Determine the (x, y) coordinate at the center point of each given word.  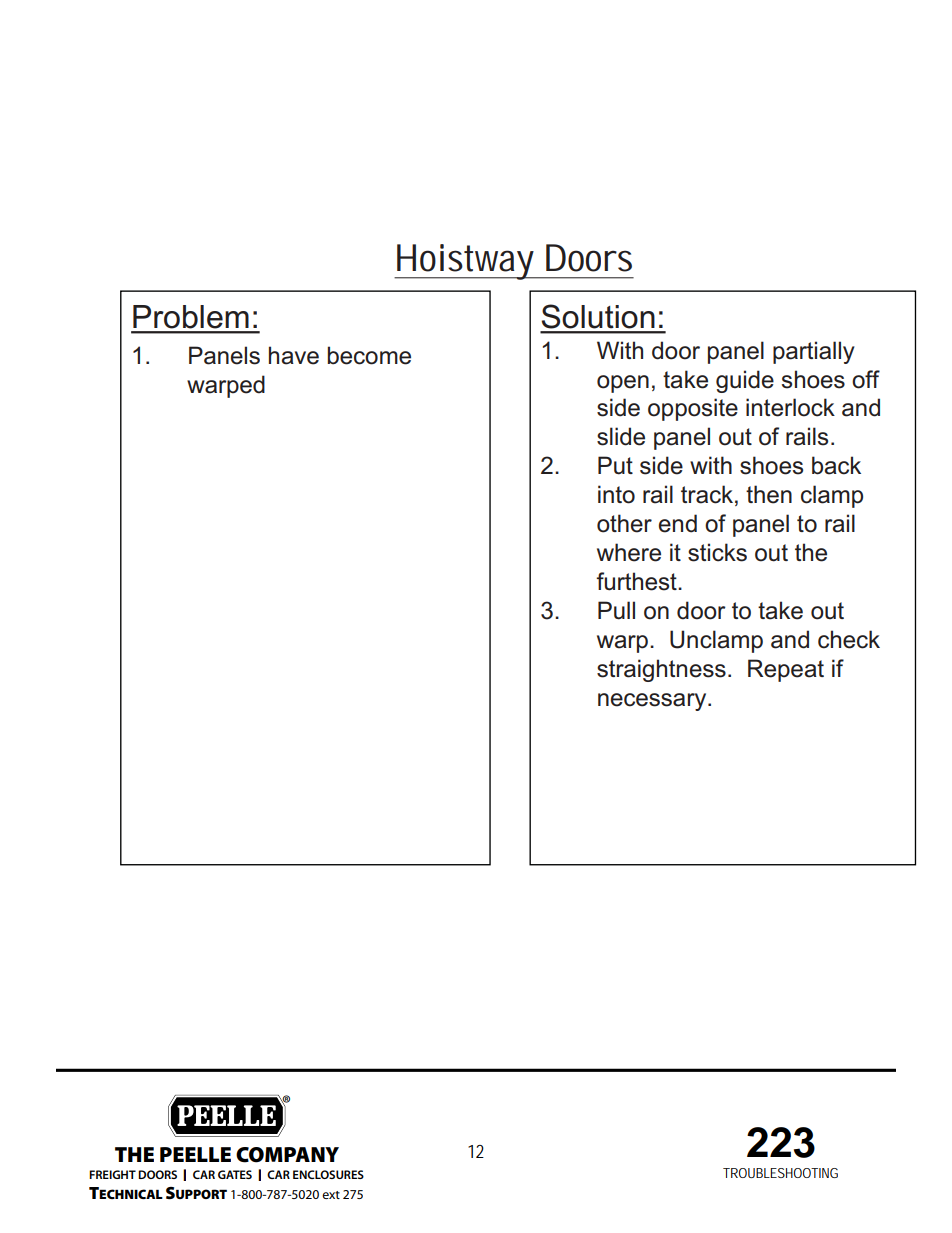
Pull (616, 610)
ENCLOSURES (328, 1174)
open (623, 384)
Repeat (786, 670)
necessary (653, 702)
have (294, 355)
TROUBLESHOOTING (780, 1173)
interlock (790, 407)
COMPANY (287, 1155)
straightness (661, 670)
